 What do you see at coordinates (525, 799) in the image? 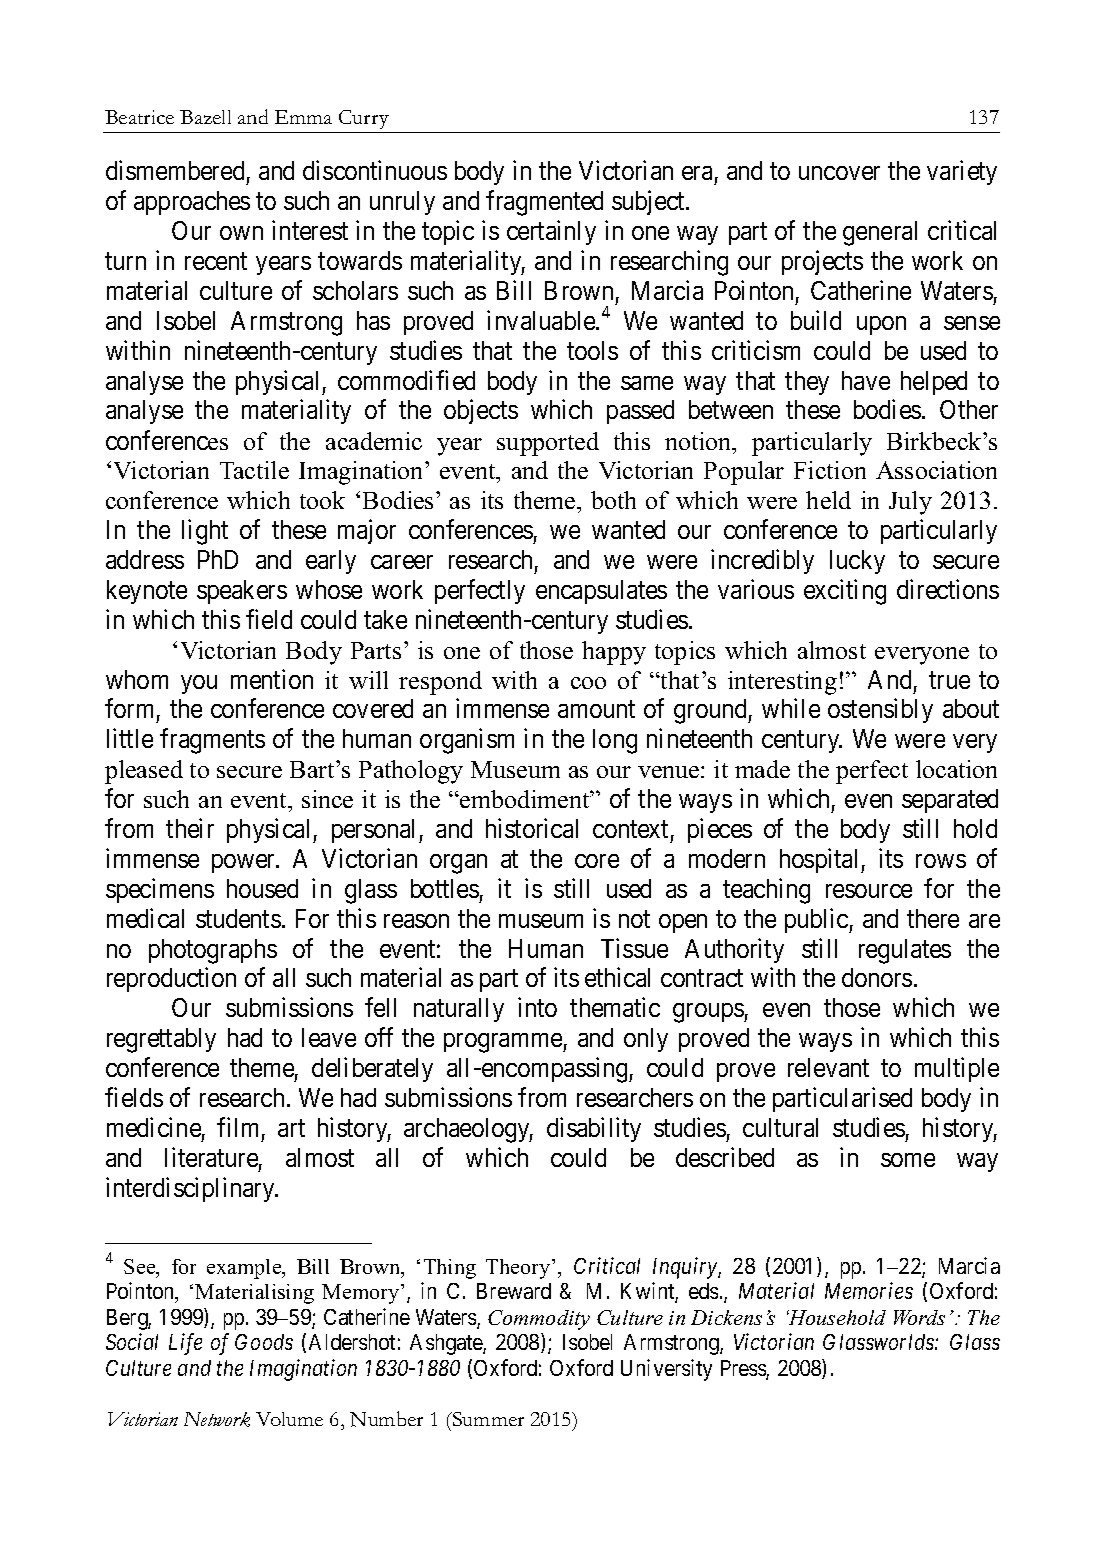
I see `embodiment` at bounding box center [525, 799].
